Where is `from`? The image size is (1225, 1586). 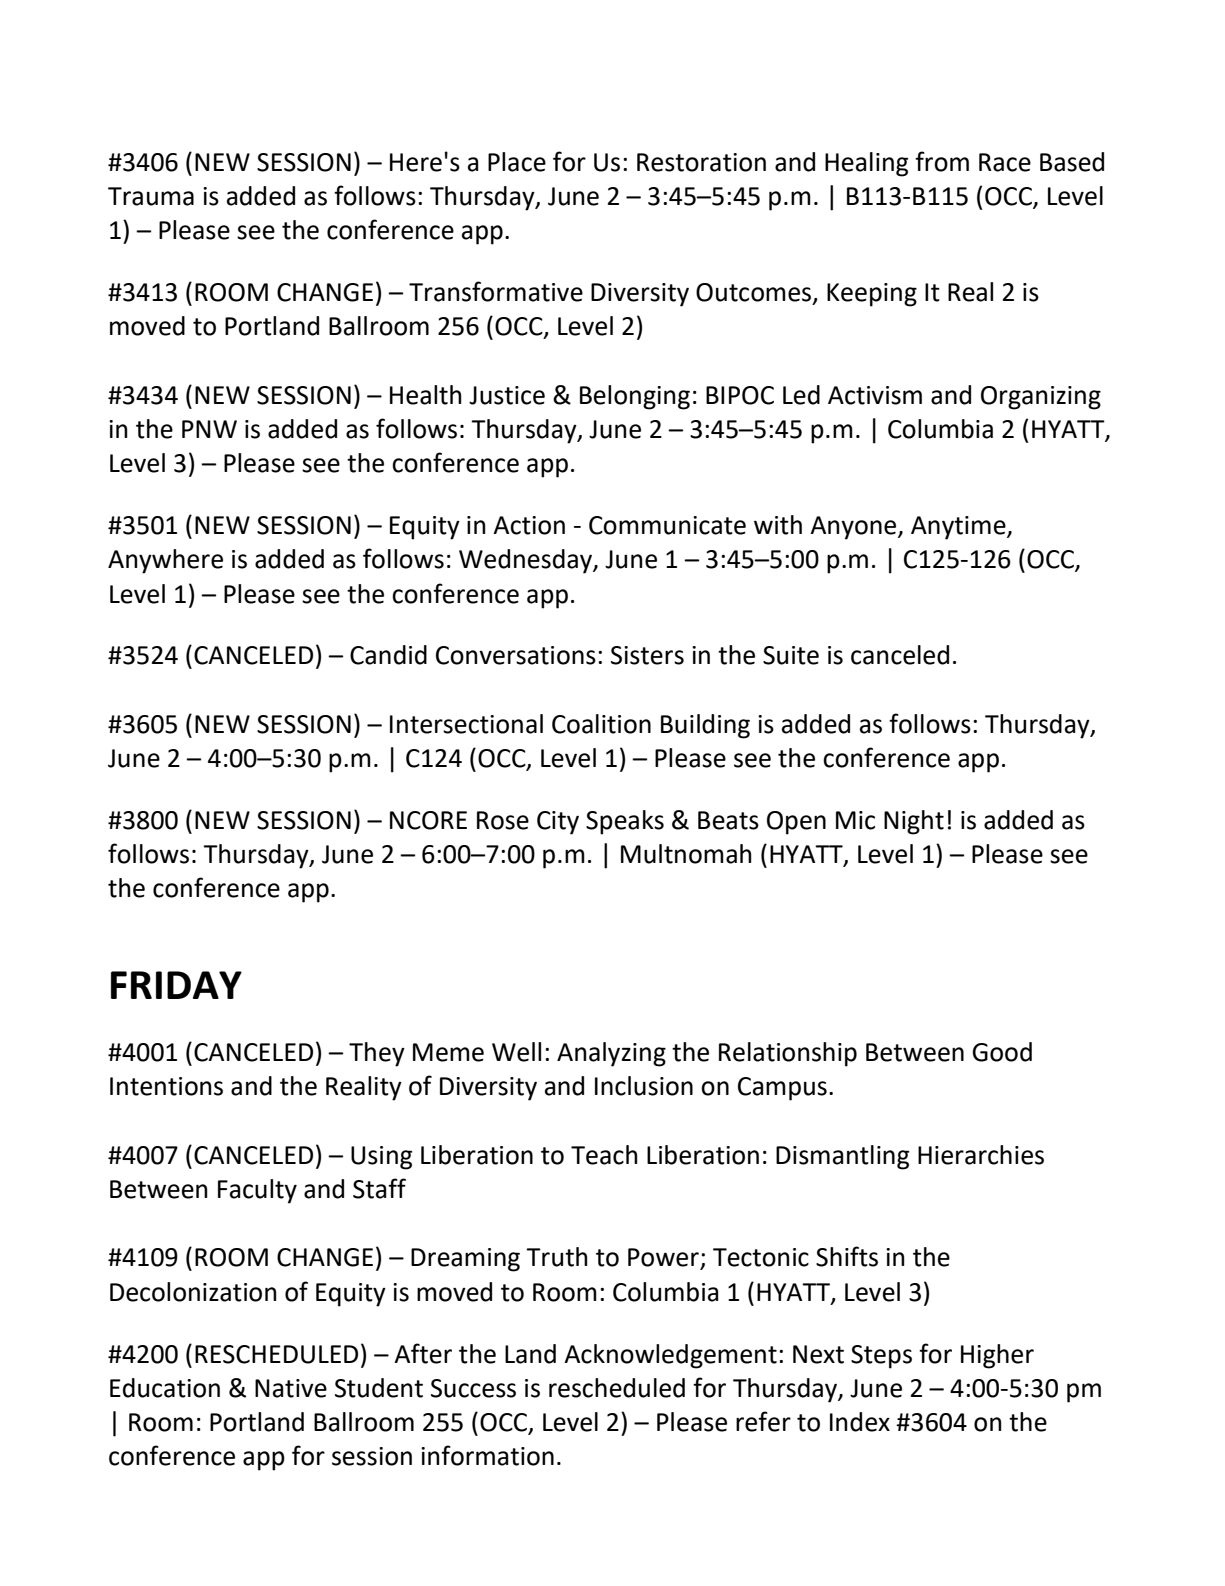 from is located at coordinates (942, 161).
